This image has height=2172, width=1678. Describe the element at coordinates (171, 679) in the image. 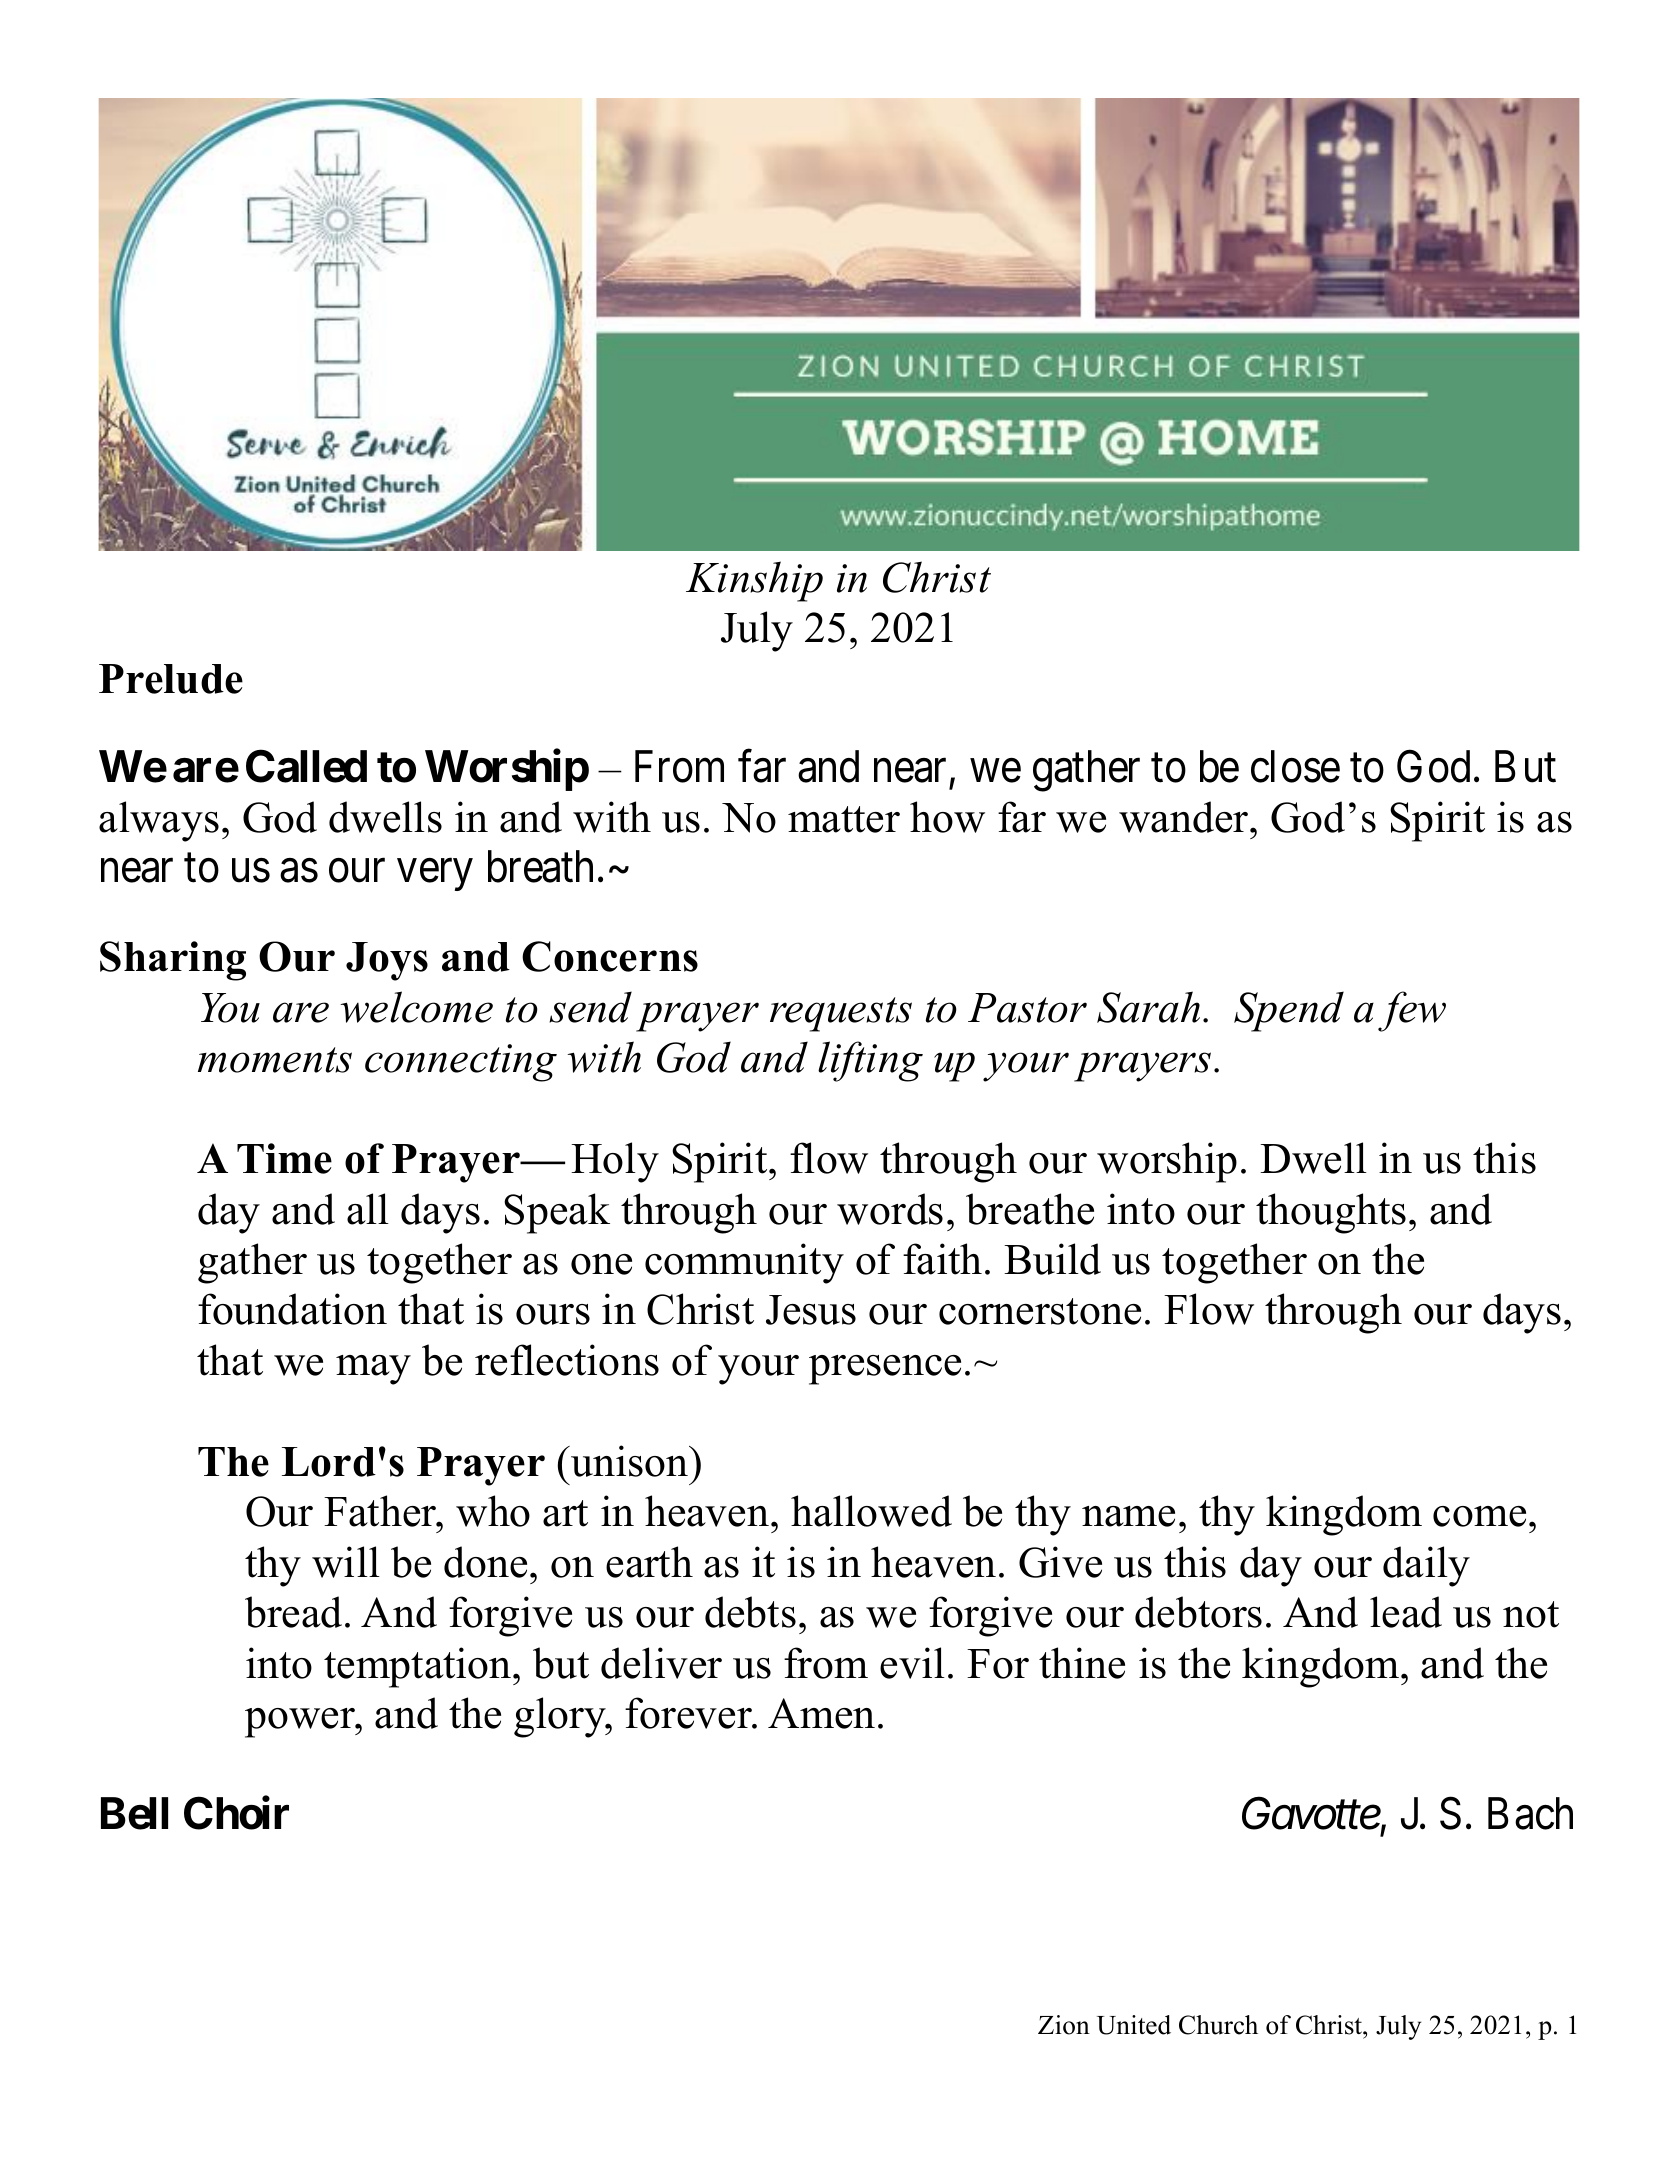

I see `Prelude` at that location.
